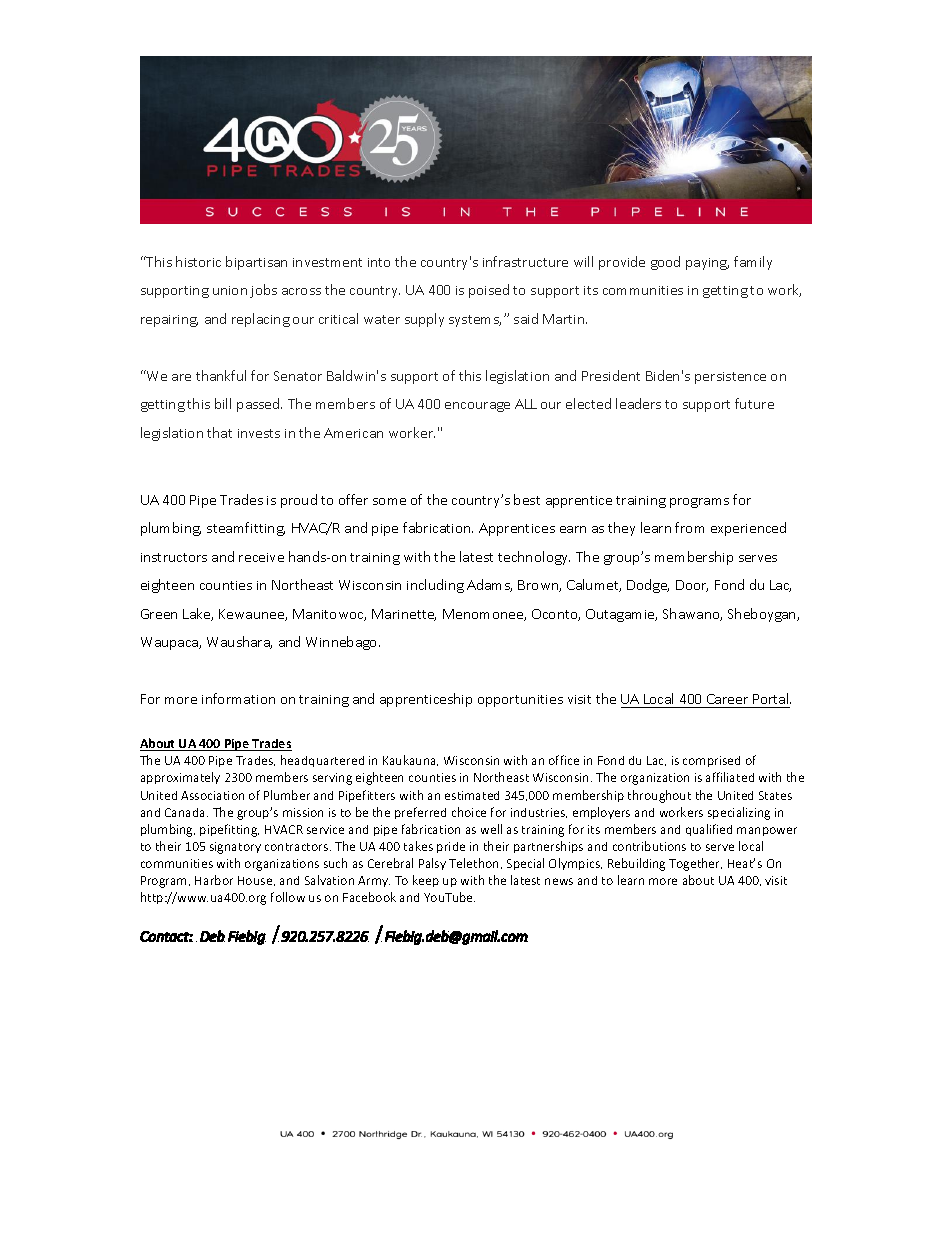 The height and width of the document is (1233, 952). Describe the element at coordinates (727, 699) in the document. I see `Career` at that location.
